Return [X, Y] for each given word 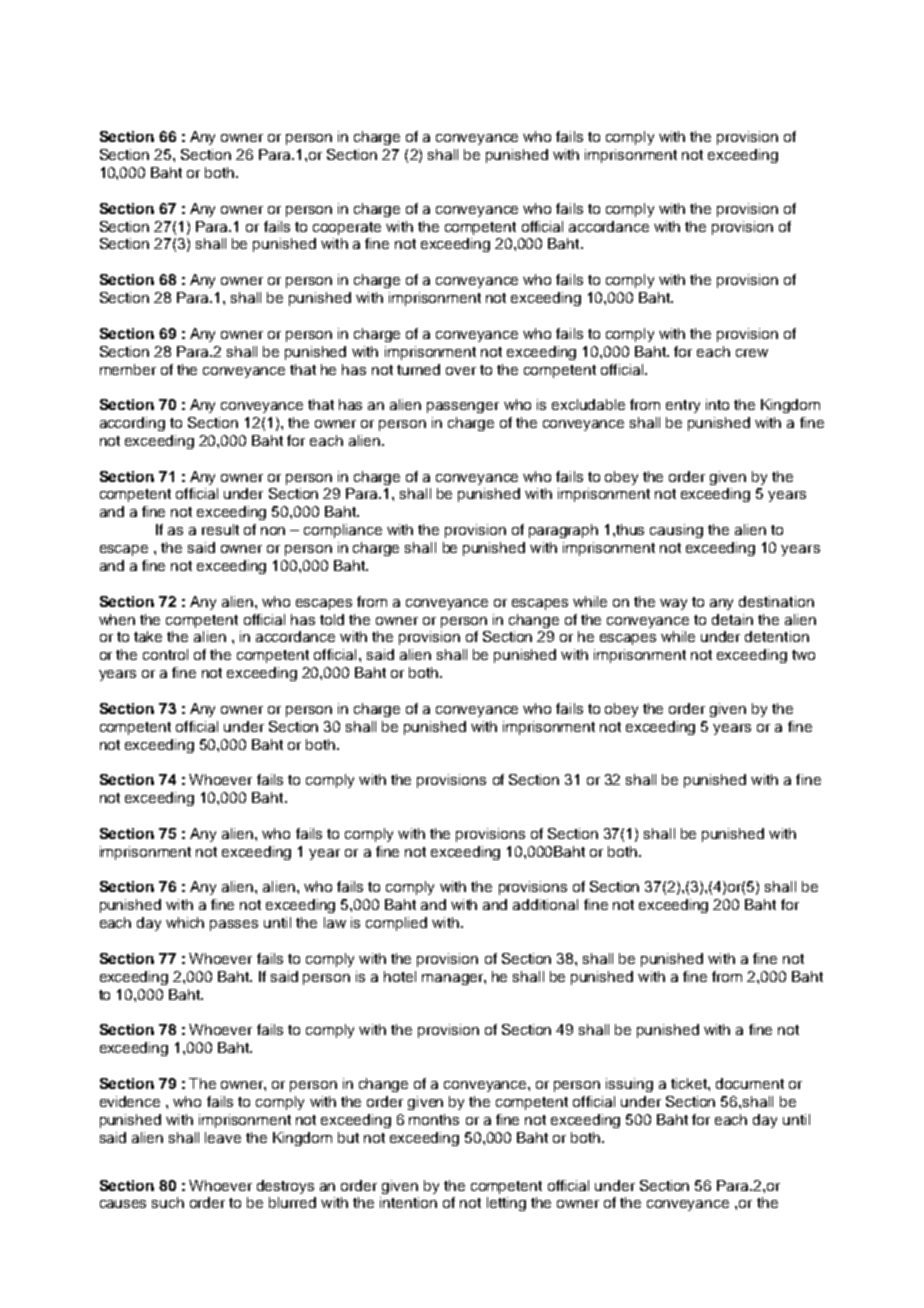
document [750, 1083]
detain [732, 619]
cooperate [347, 228]
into [717, 404]
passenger [463, 407]
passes [234, 925]
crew [752, 353]
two [803, 655]
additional [545, 904]
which [185, 922]
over [461, 371]
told [332, 619]
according [132, 424]
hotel [400, 976]
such [168, 1202]
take [148, 636]
